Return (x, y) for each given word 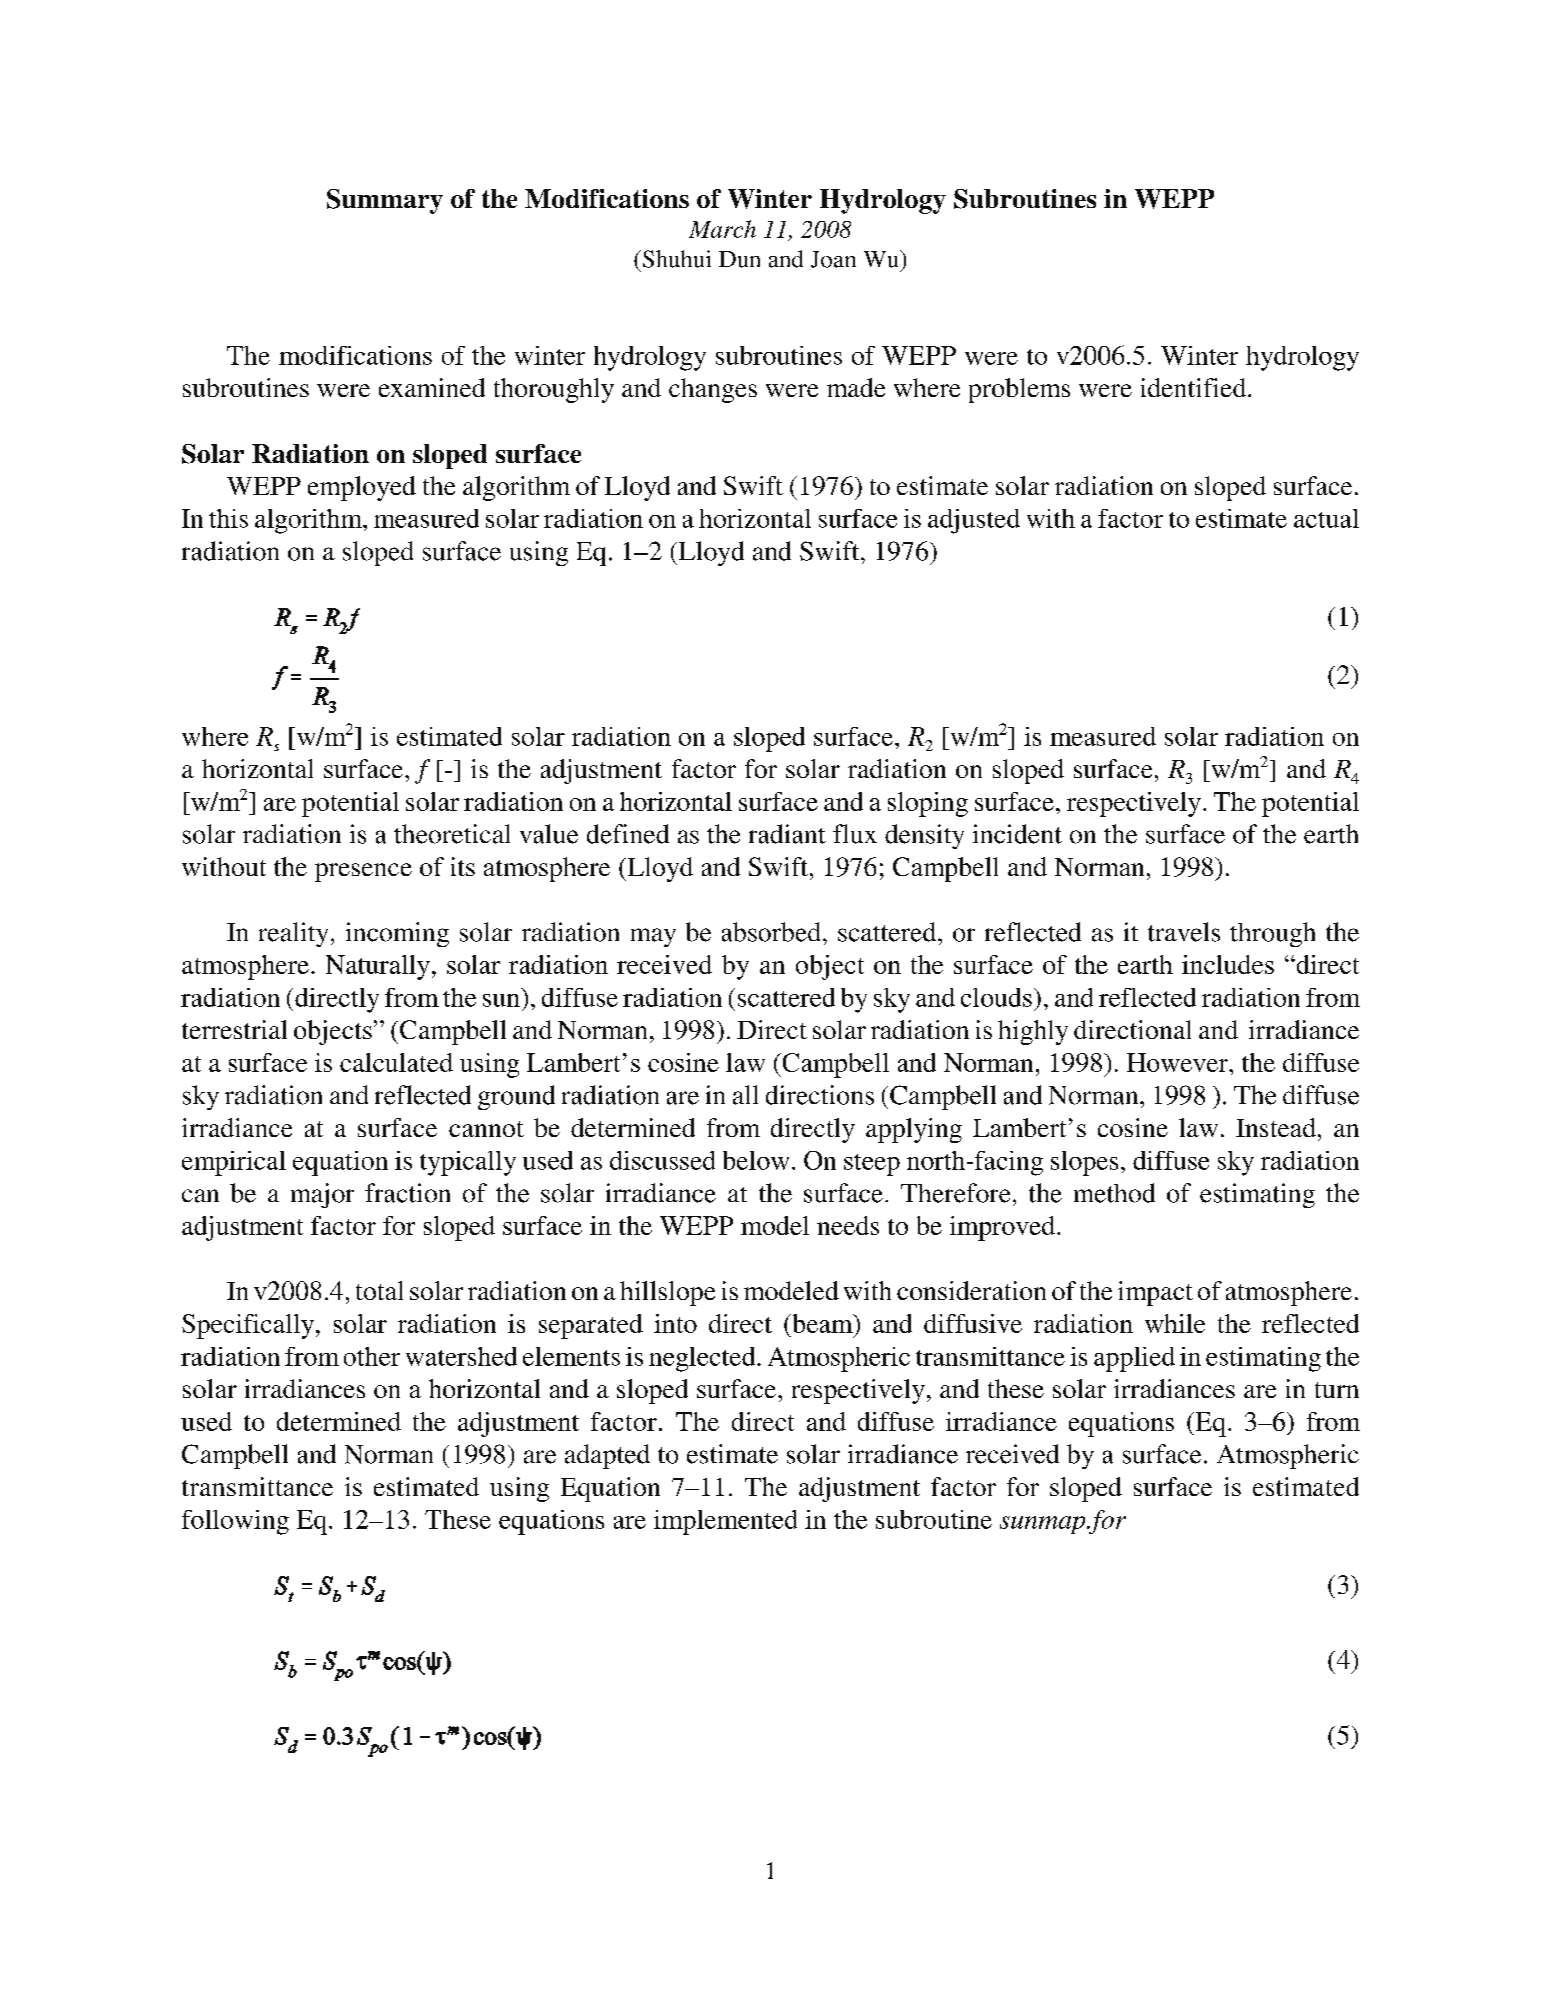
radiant (787, 834)
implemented (725, 1522)
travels (1184, 932)
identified (1193, 387)
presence (363, 872)
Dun (739, 259)
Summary (385, 201)
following (235, 1522)
